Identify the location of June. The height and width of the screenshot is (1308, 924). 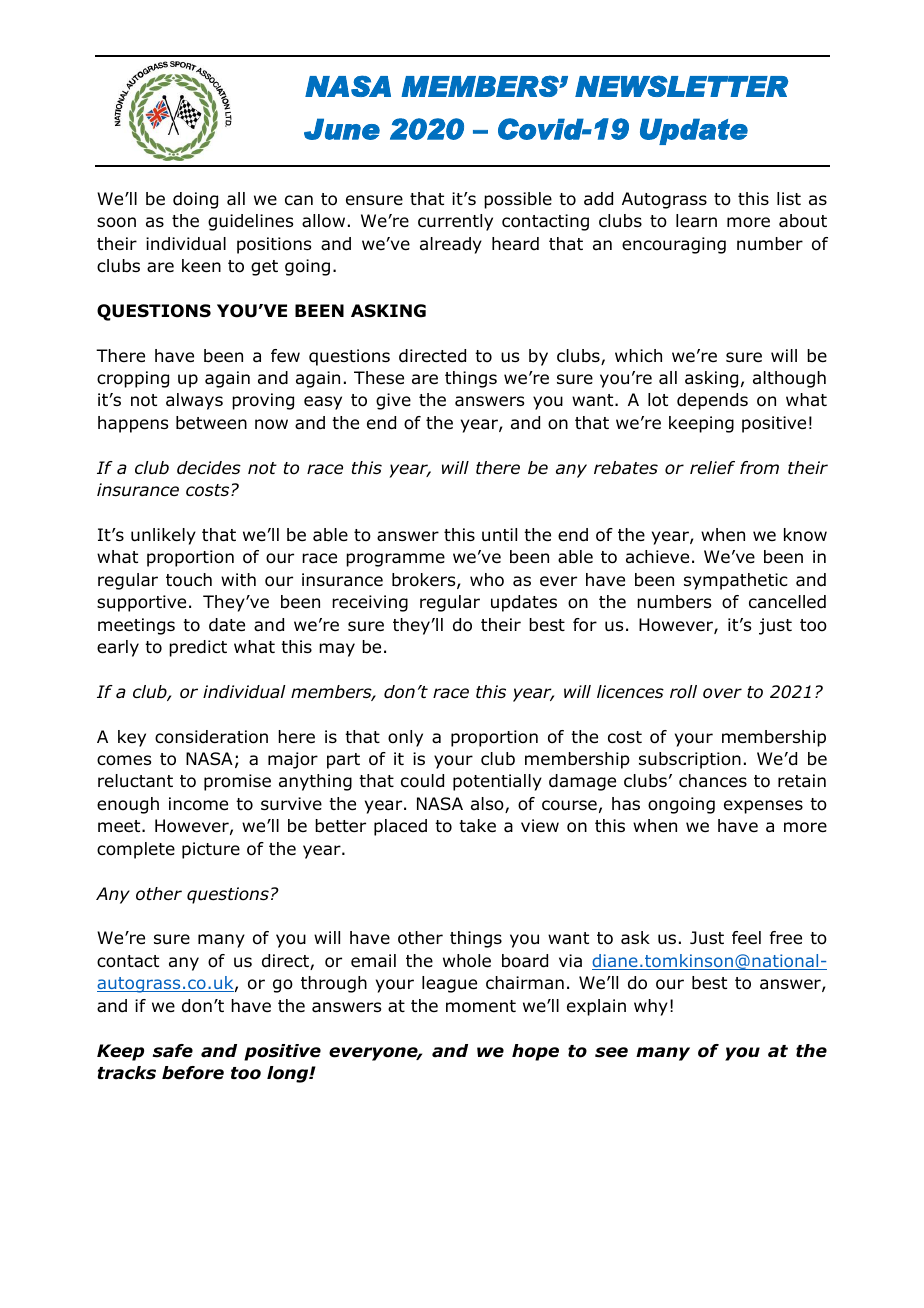
(342, 129).
